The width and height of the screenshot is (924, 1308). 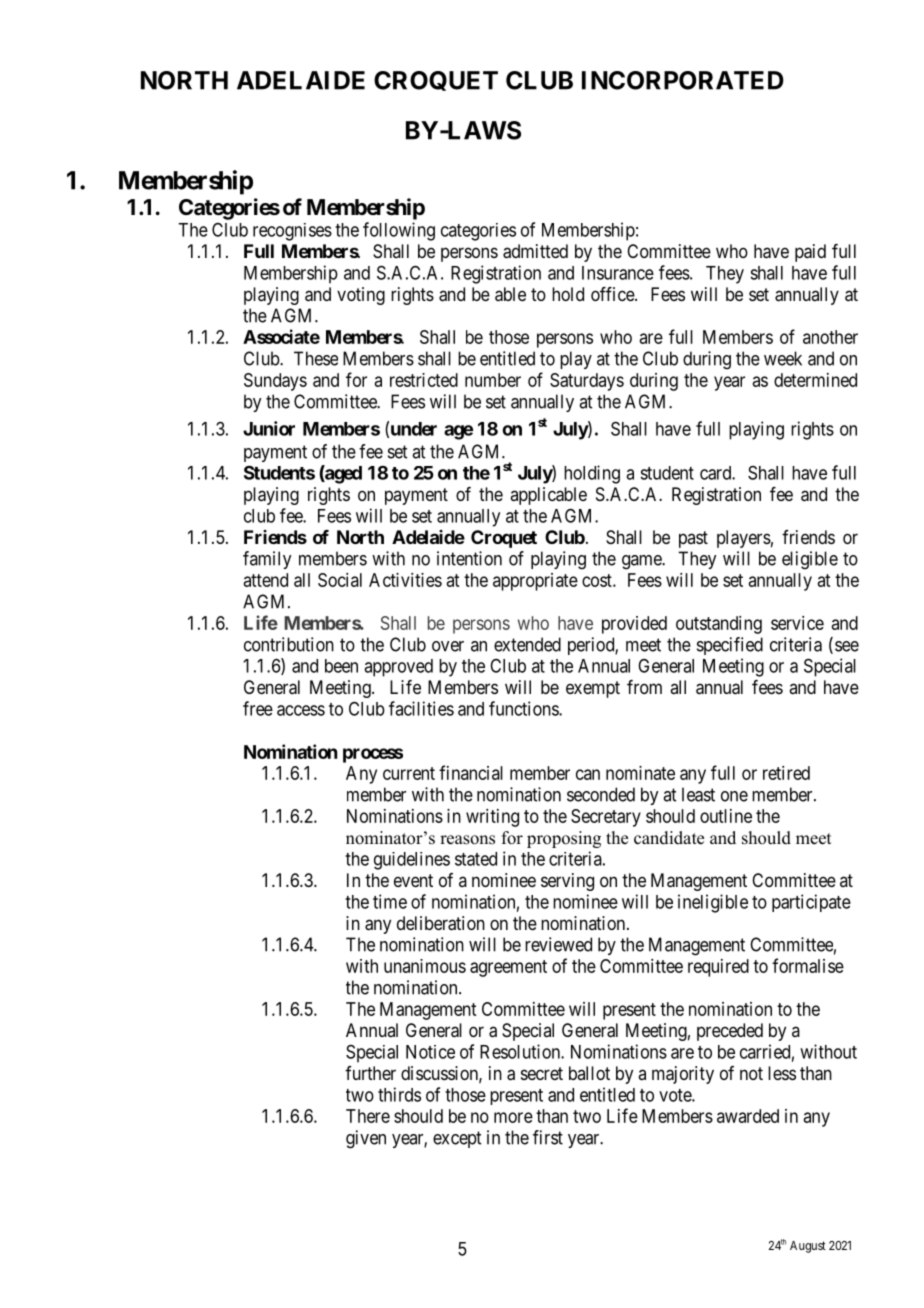 What do you see at coordinates (564, 839) in the screenshot?
I see `proposing` at bounding box center [564, 839].
